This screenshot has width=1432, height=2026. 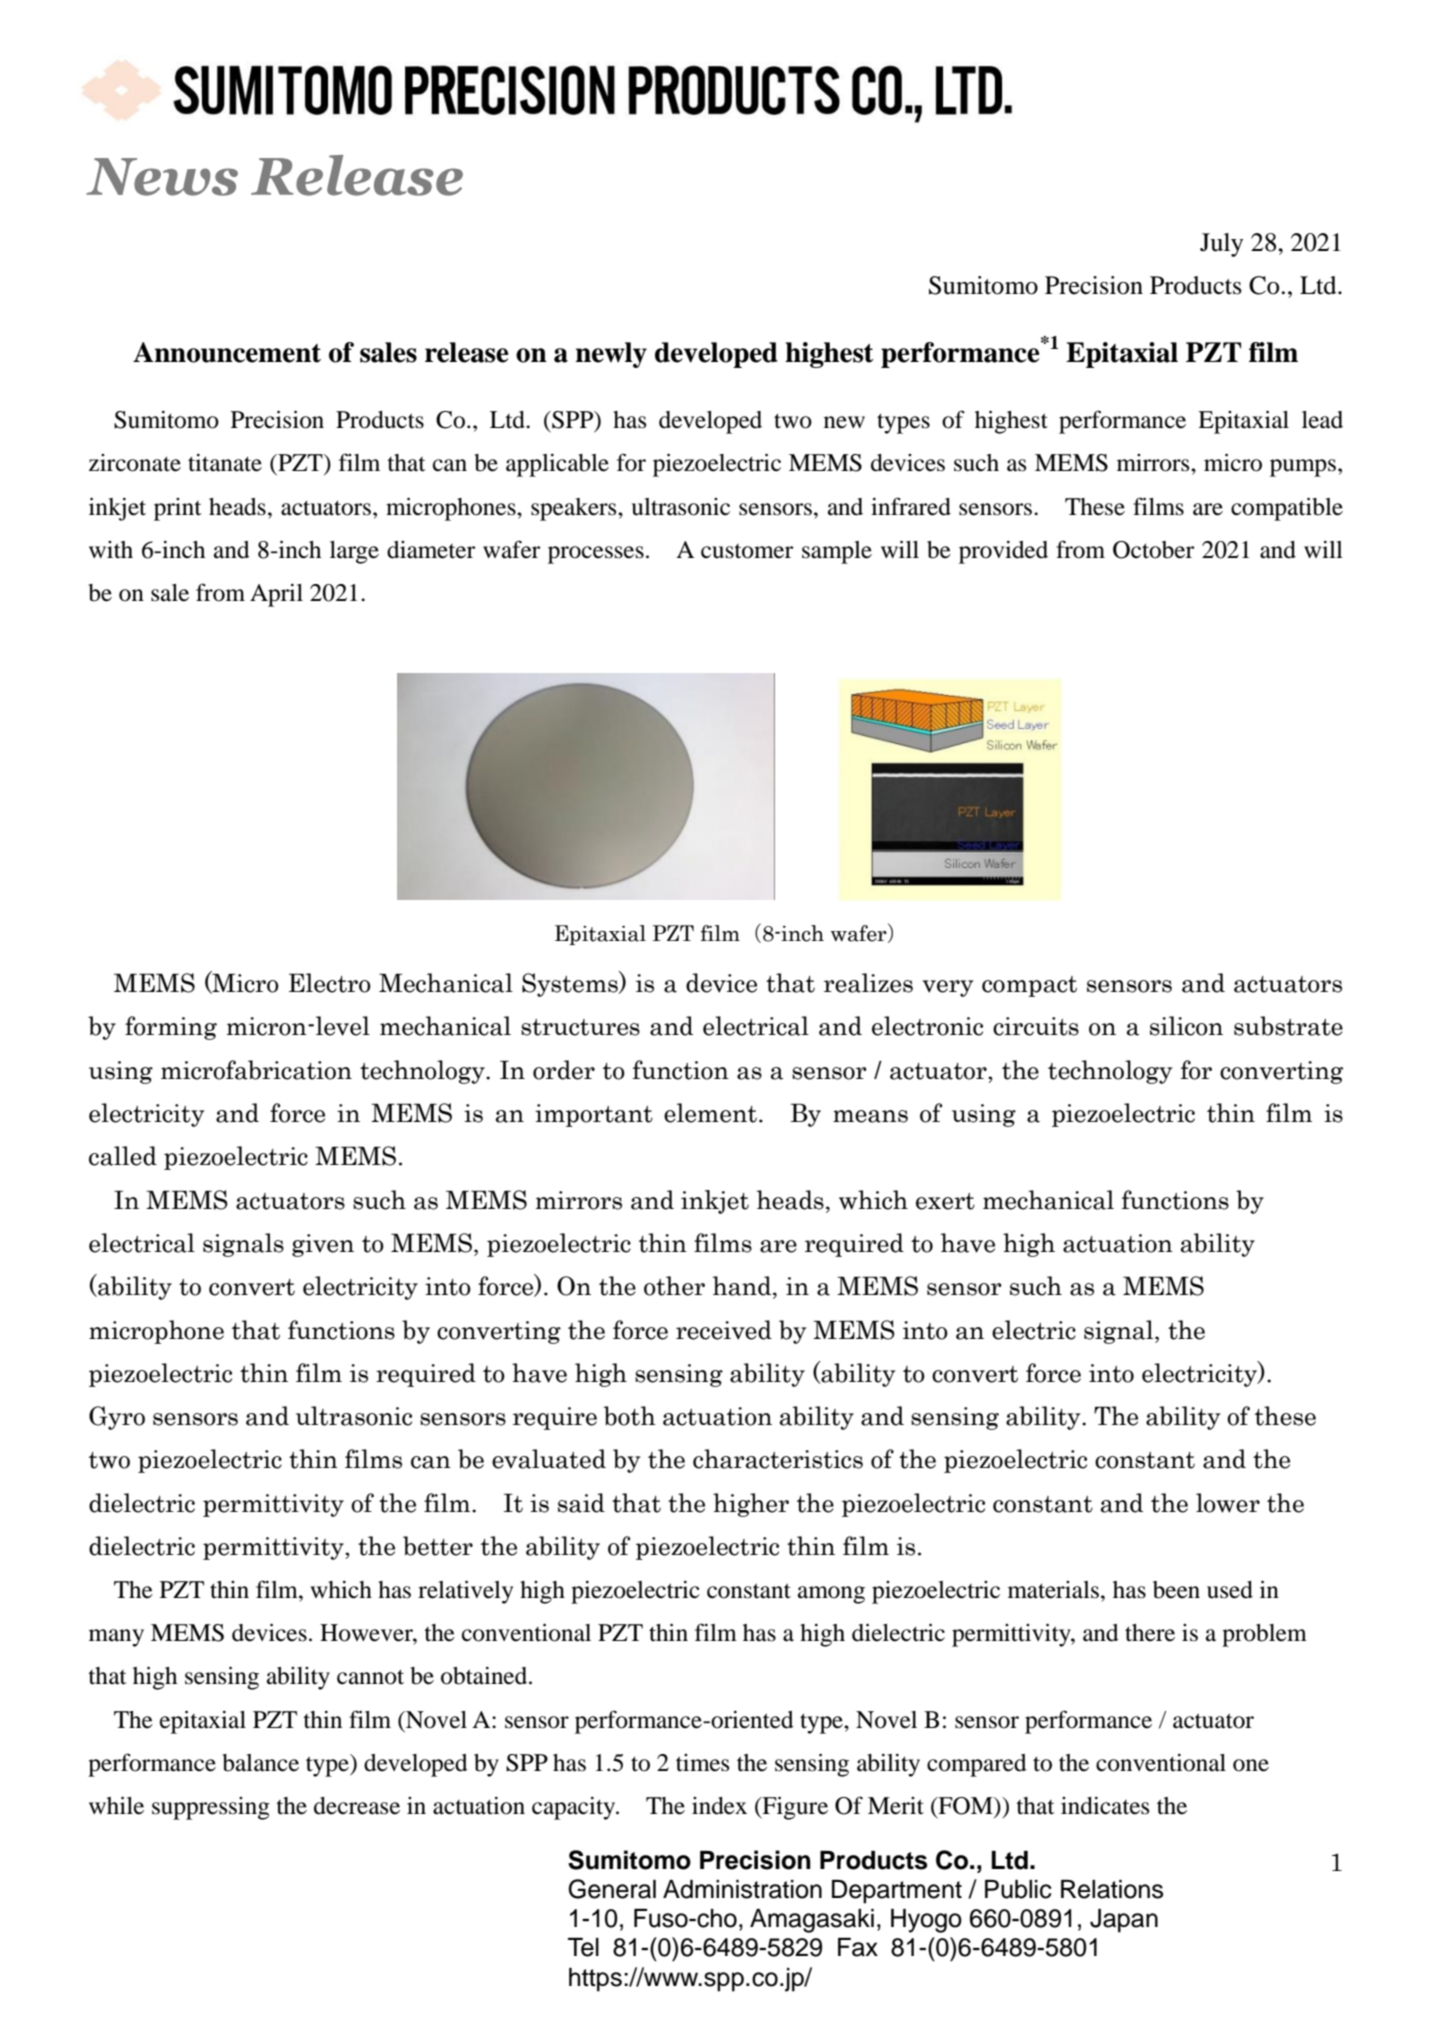 What do you see at coordinates (724, 1330) in the screenshot?
I see `received` at bounding box center [724, 1330].
